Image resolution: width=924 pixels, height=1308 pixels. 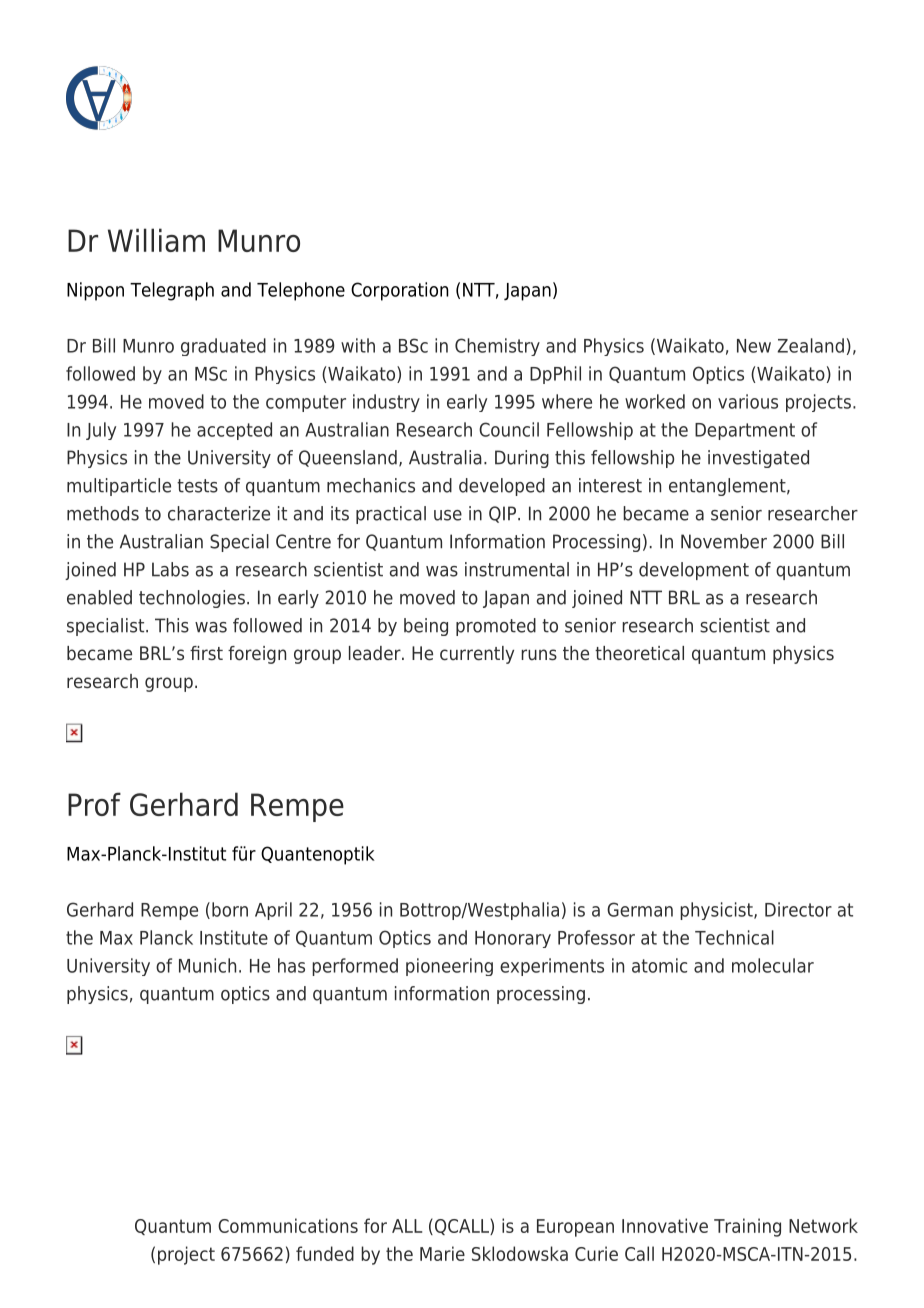 I want to click on physicist, so click(x=717, y=911).
